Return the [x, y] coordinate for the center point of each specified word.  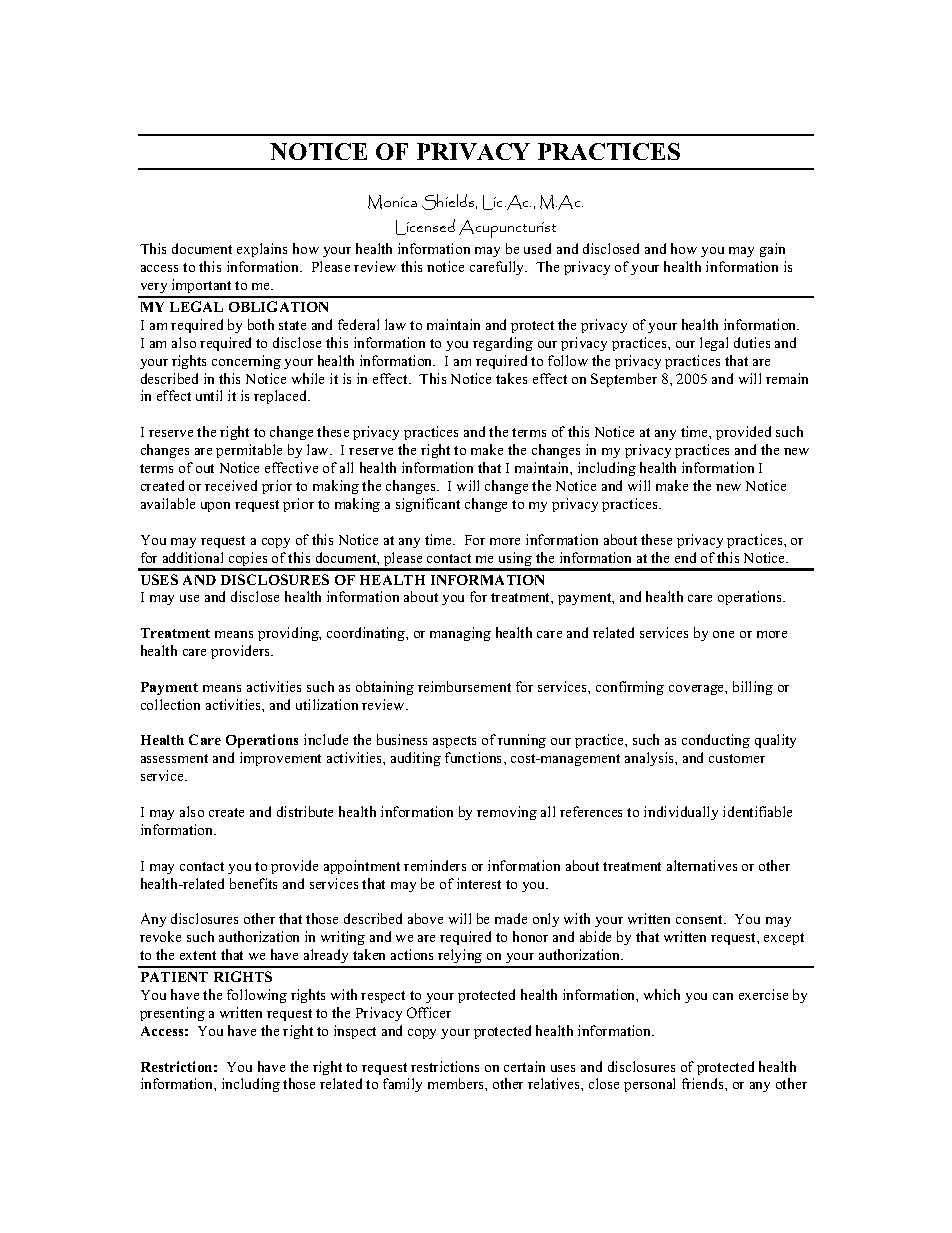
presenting [172, 1014]
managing [460, 634]
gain [772, 250]
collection [170, 704]
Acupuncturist [507, 229]
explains [262, 250]
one [723, 634]
